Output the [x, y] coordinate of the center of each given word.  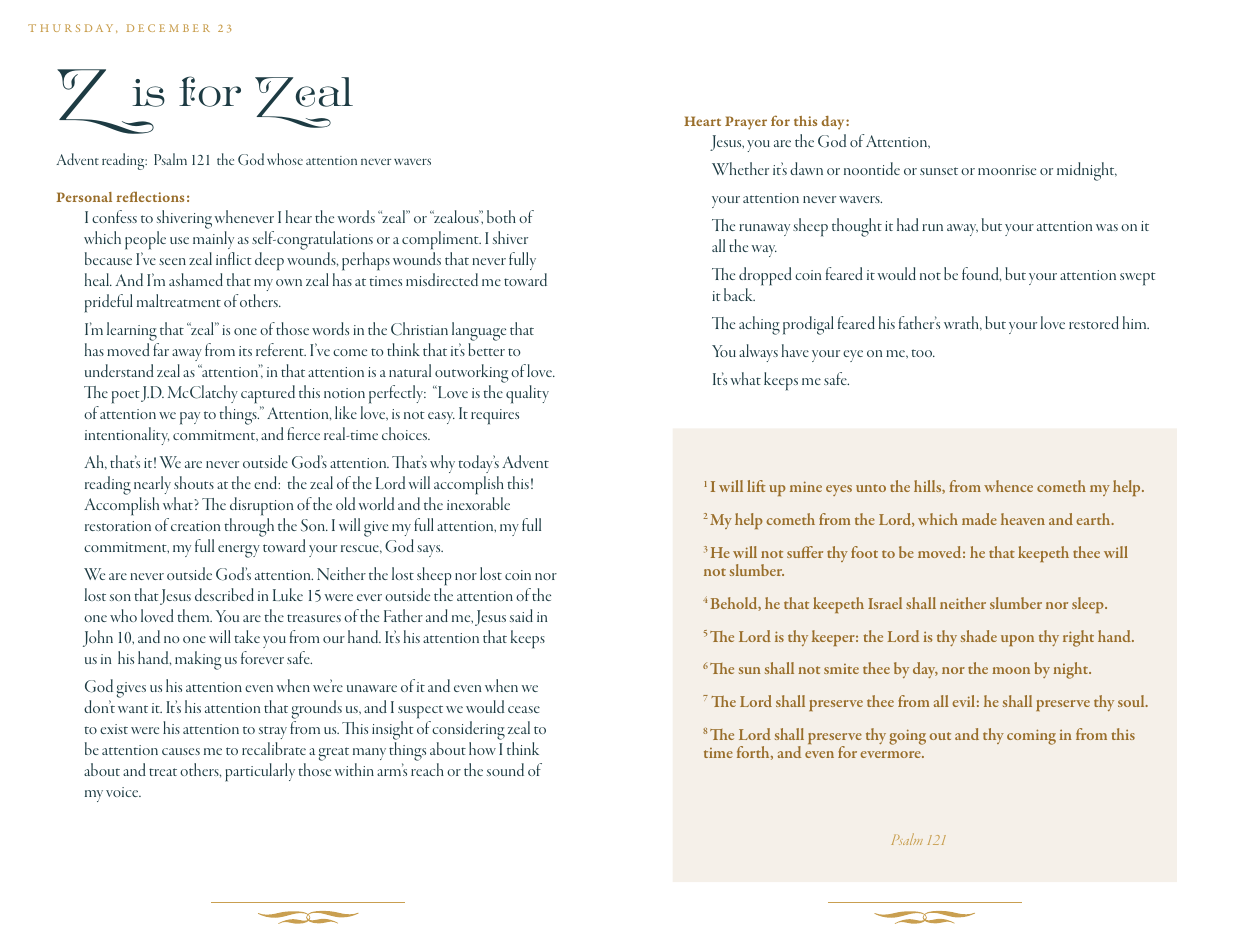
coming [1031, 737]
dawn [806, 168]
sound [505, 769]
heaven [1023, 519]
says [430, 551]
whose [285, 159]
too [923, 353]
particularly [260, 772]
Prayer [746, 123]
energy [239, 551]
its [245, 351]
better [486, 349]
